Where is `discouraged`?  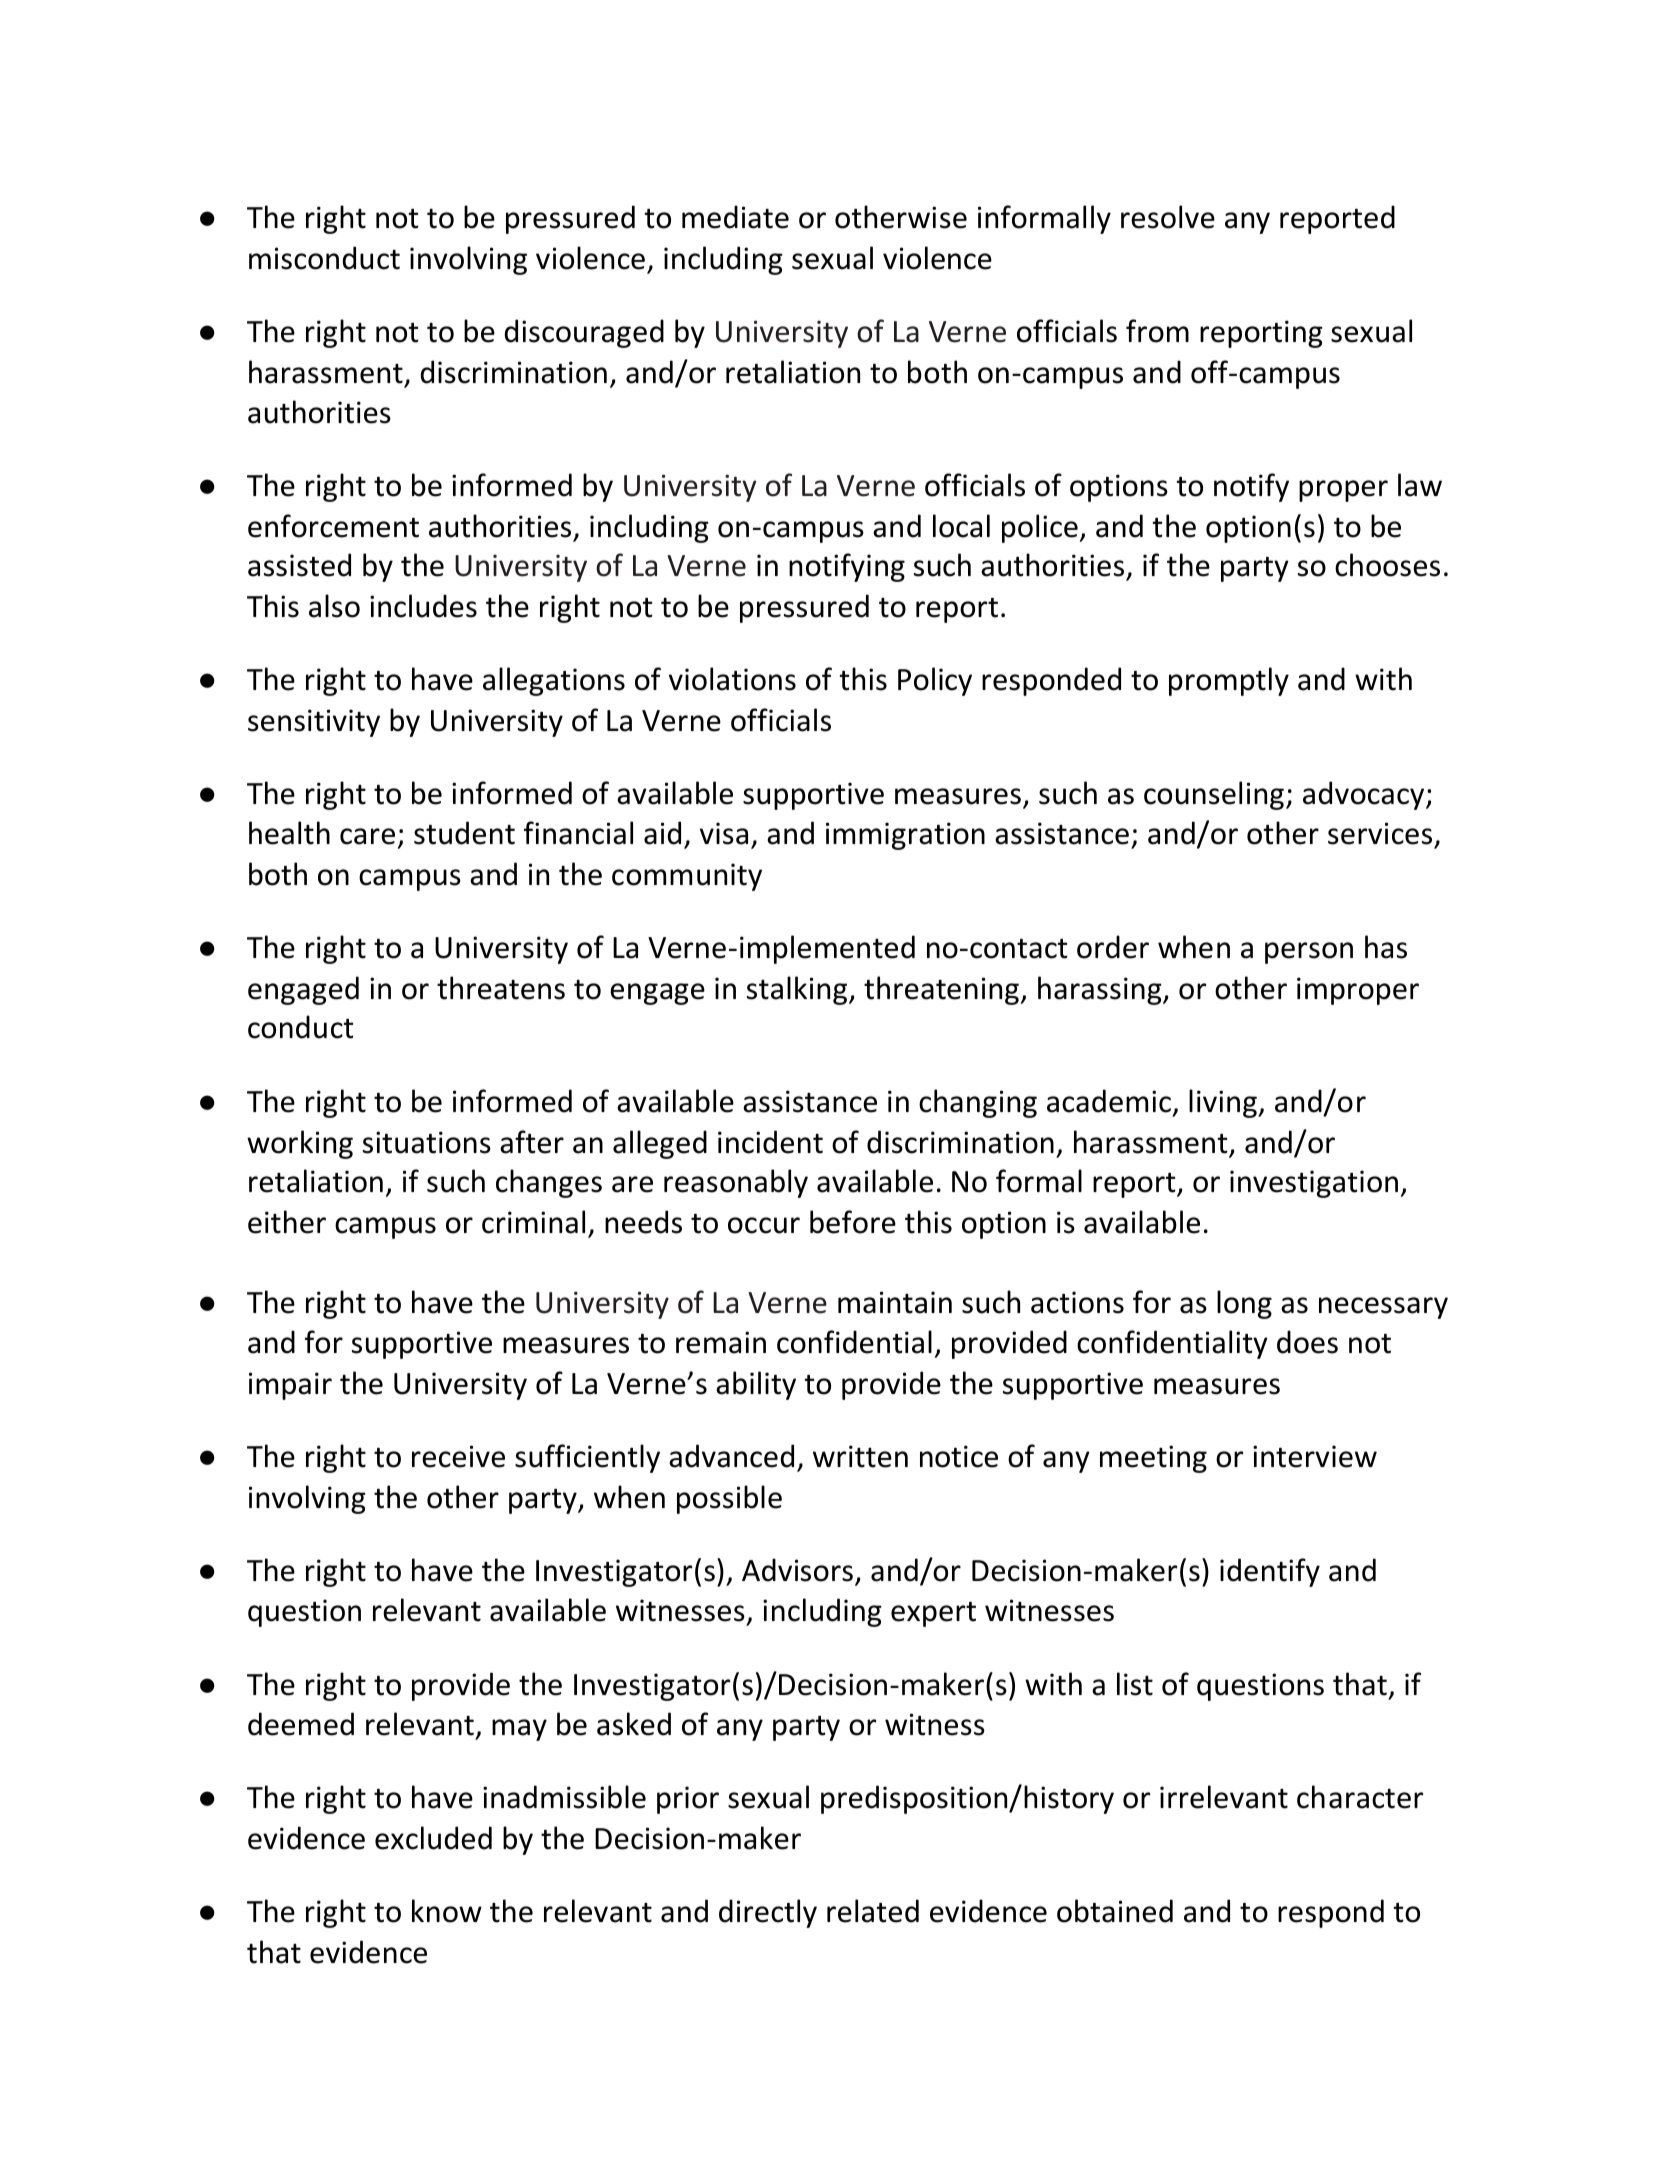
discouraged is located at coordinates (584, 333).
